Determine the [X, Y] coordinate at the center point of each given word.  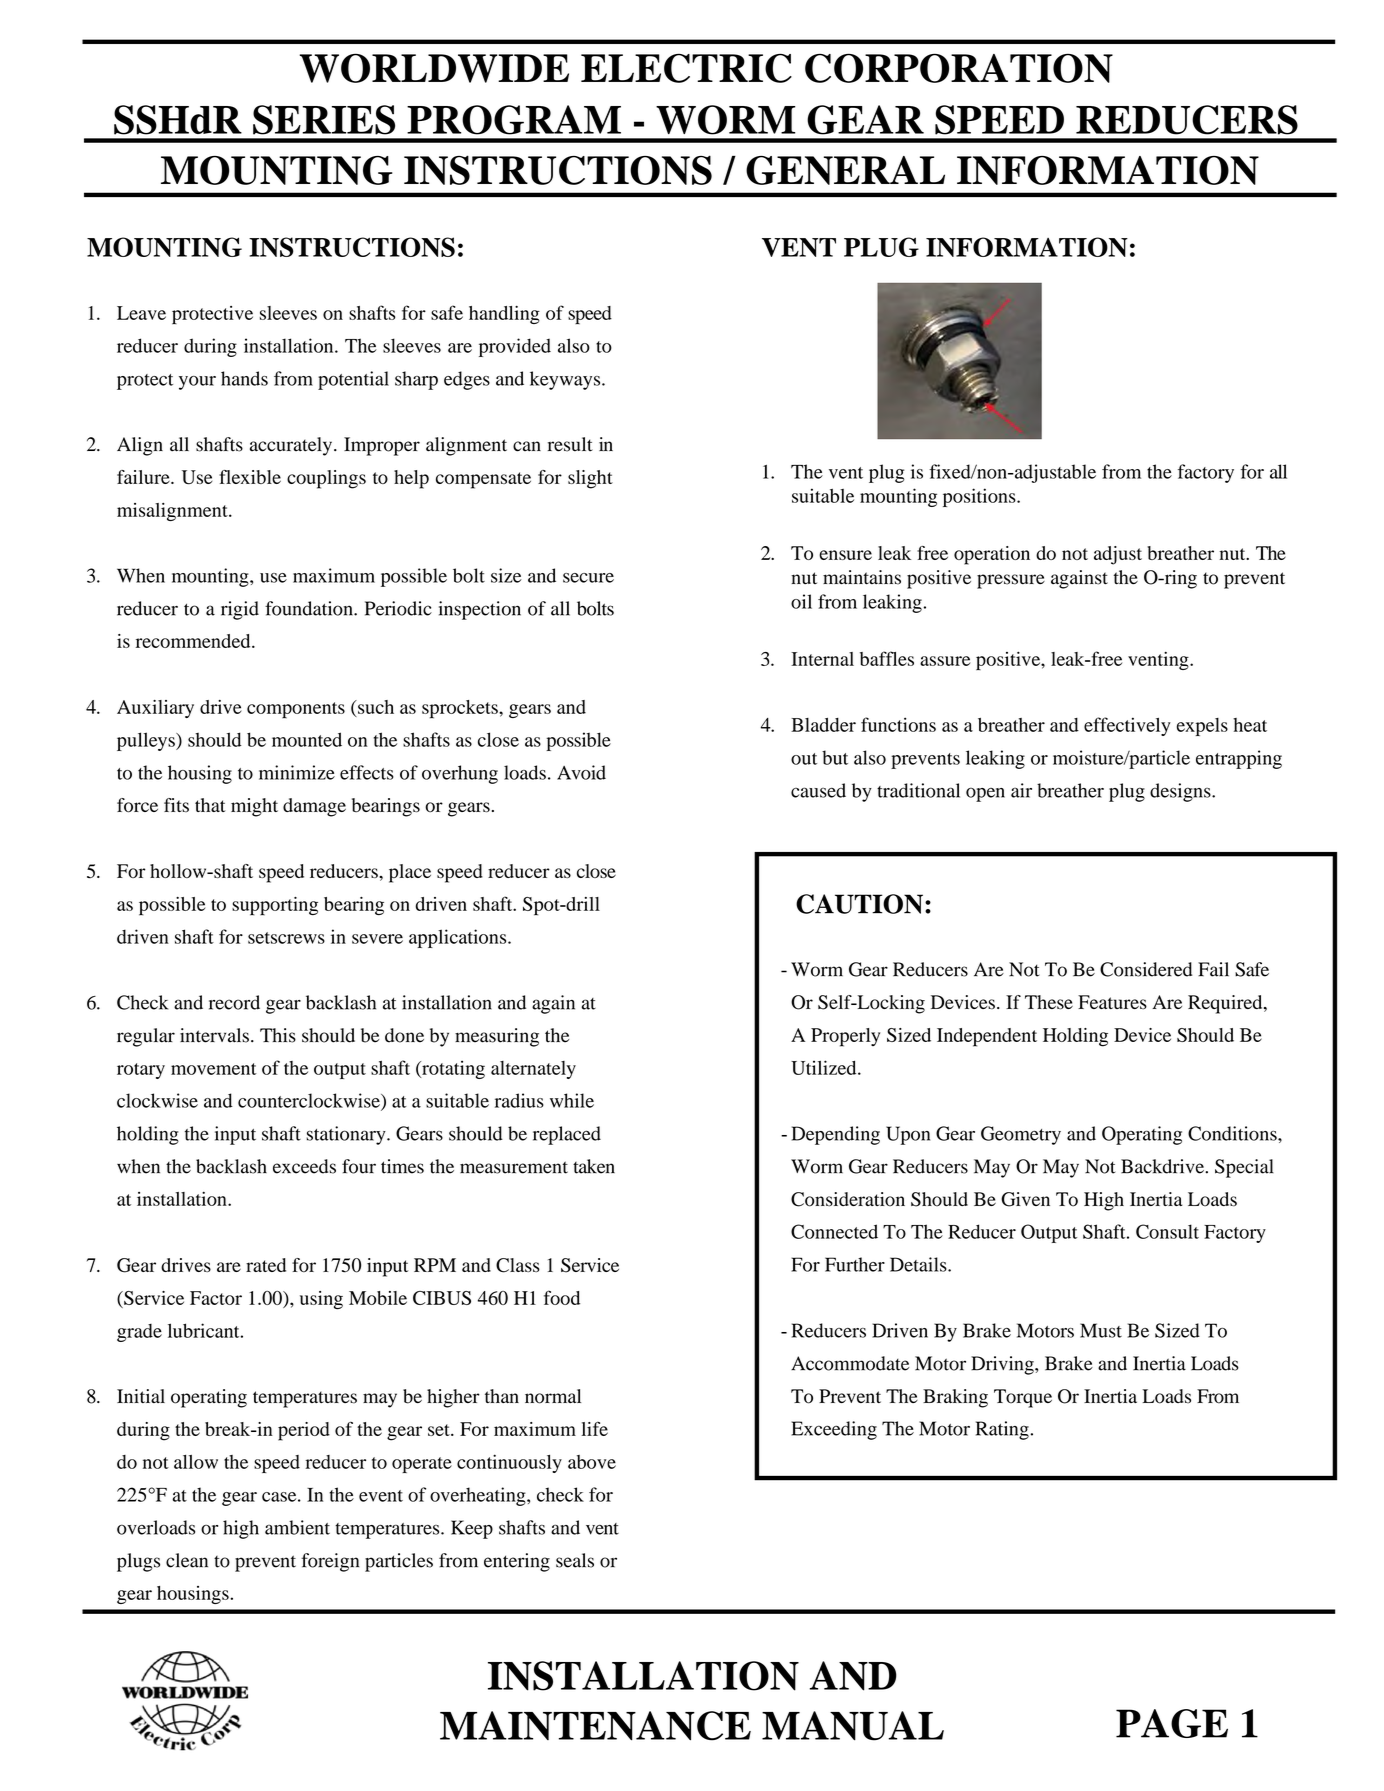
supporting [275, 906]
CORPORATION [959, 68]
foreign [330, 1562]
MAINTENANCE [595, 1726]
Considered [1146, 969]
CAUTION [859, 904]
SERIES [324, 120]
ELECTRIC [686, 68]
